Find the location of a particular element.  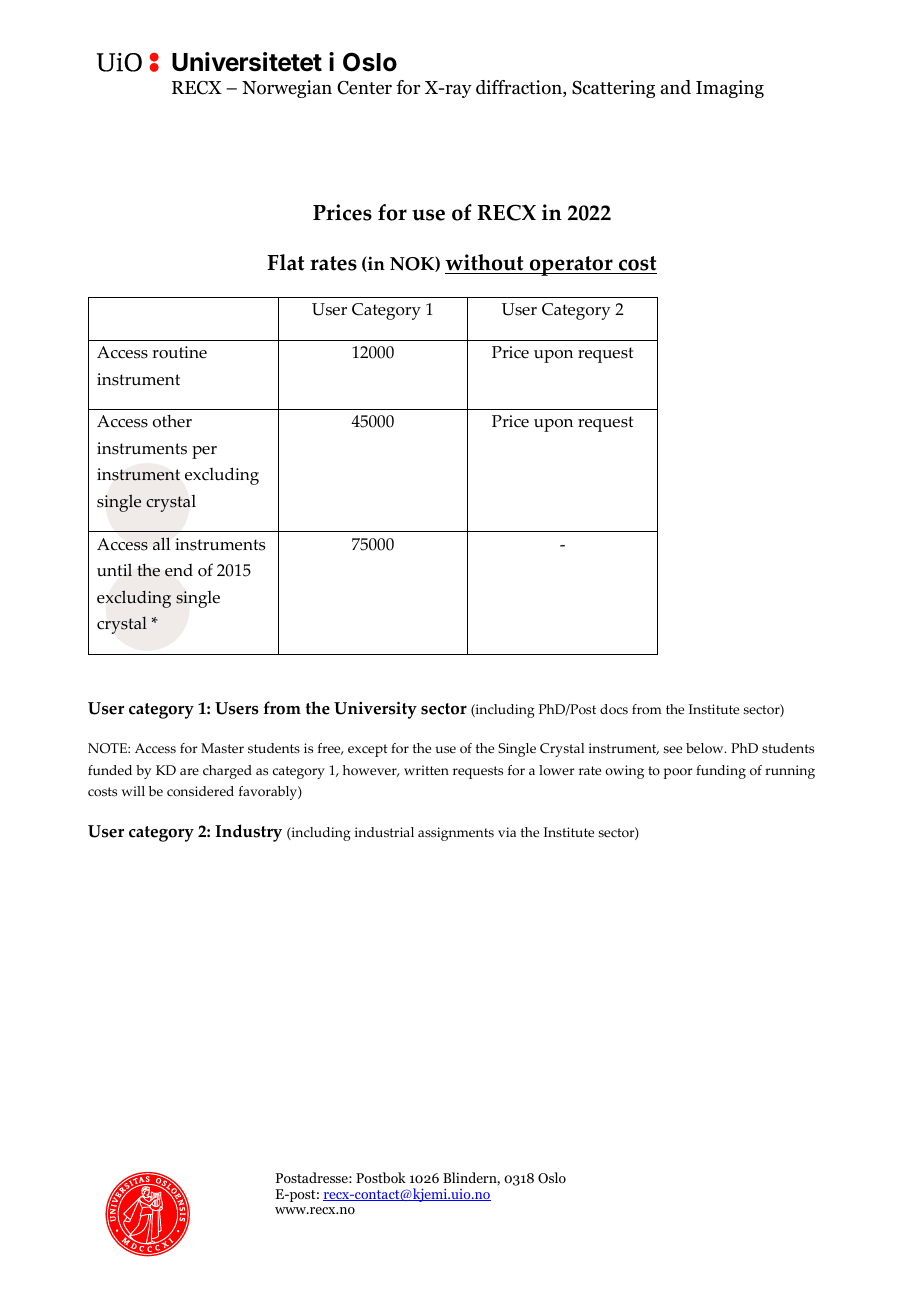

docs is located at coordinates (614, 709).
